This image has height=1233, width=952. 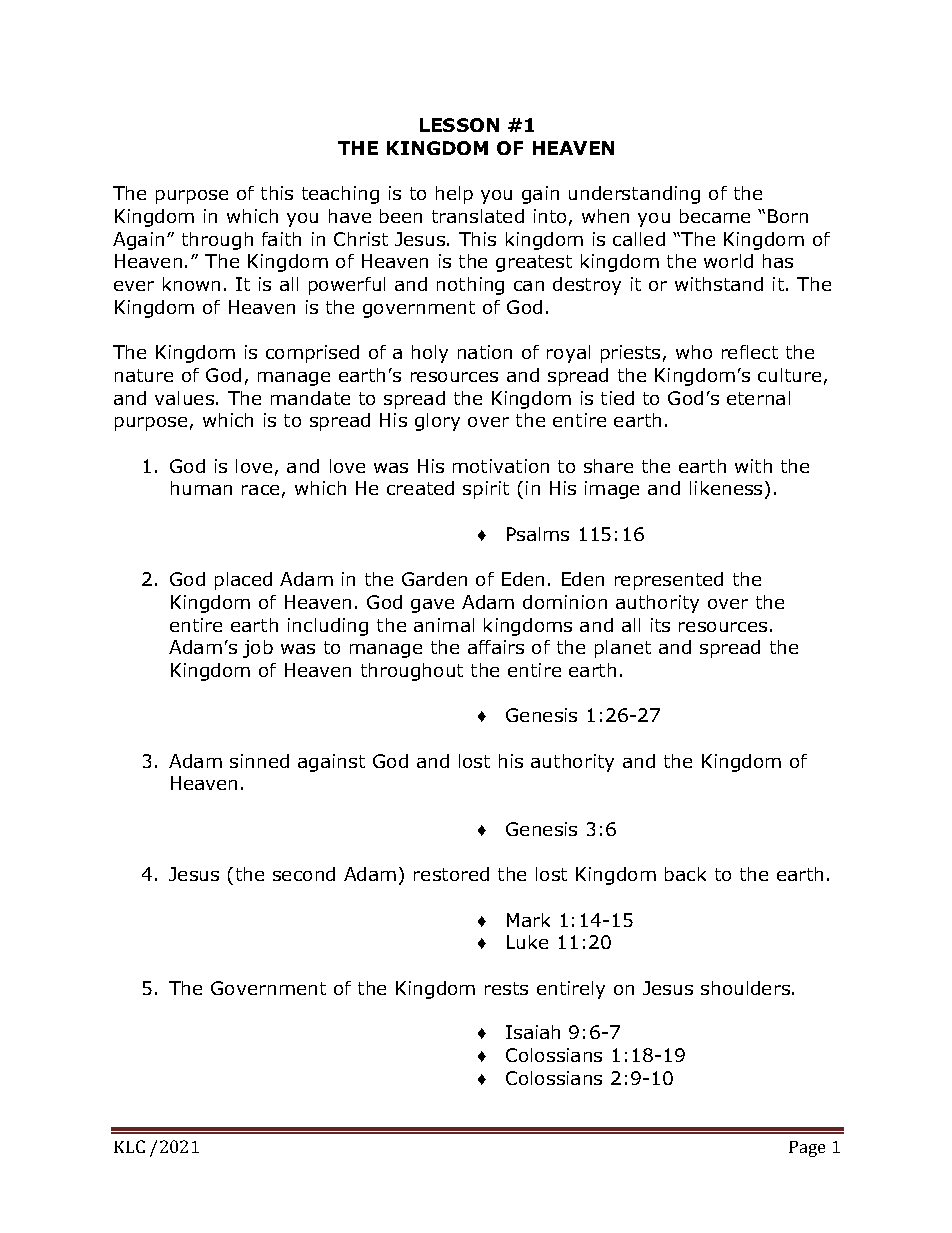 I want to click on back, so click(x=685, y=874).
